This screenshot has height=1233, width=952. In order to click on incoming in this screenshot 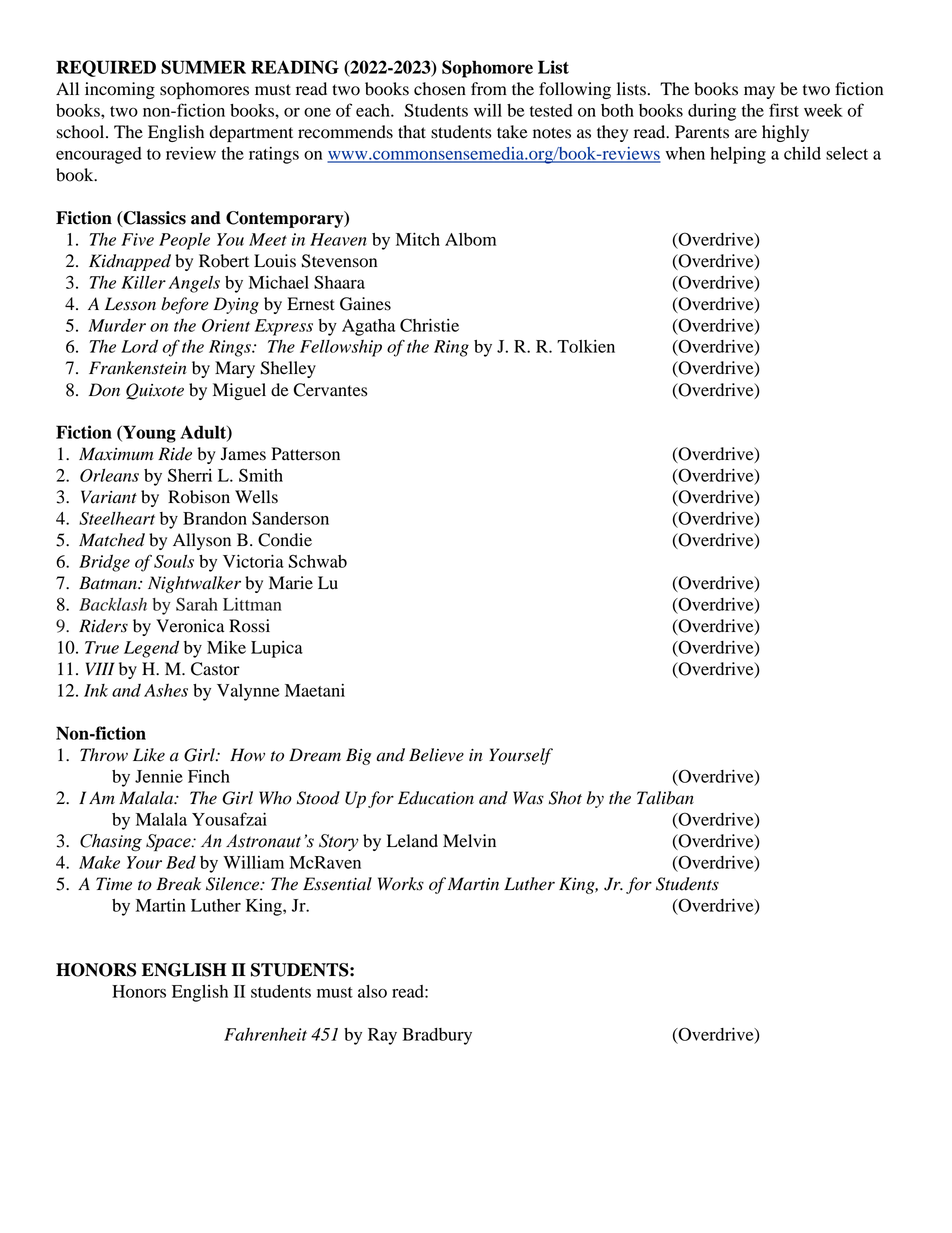, I will do `click(120, 90)`.
